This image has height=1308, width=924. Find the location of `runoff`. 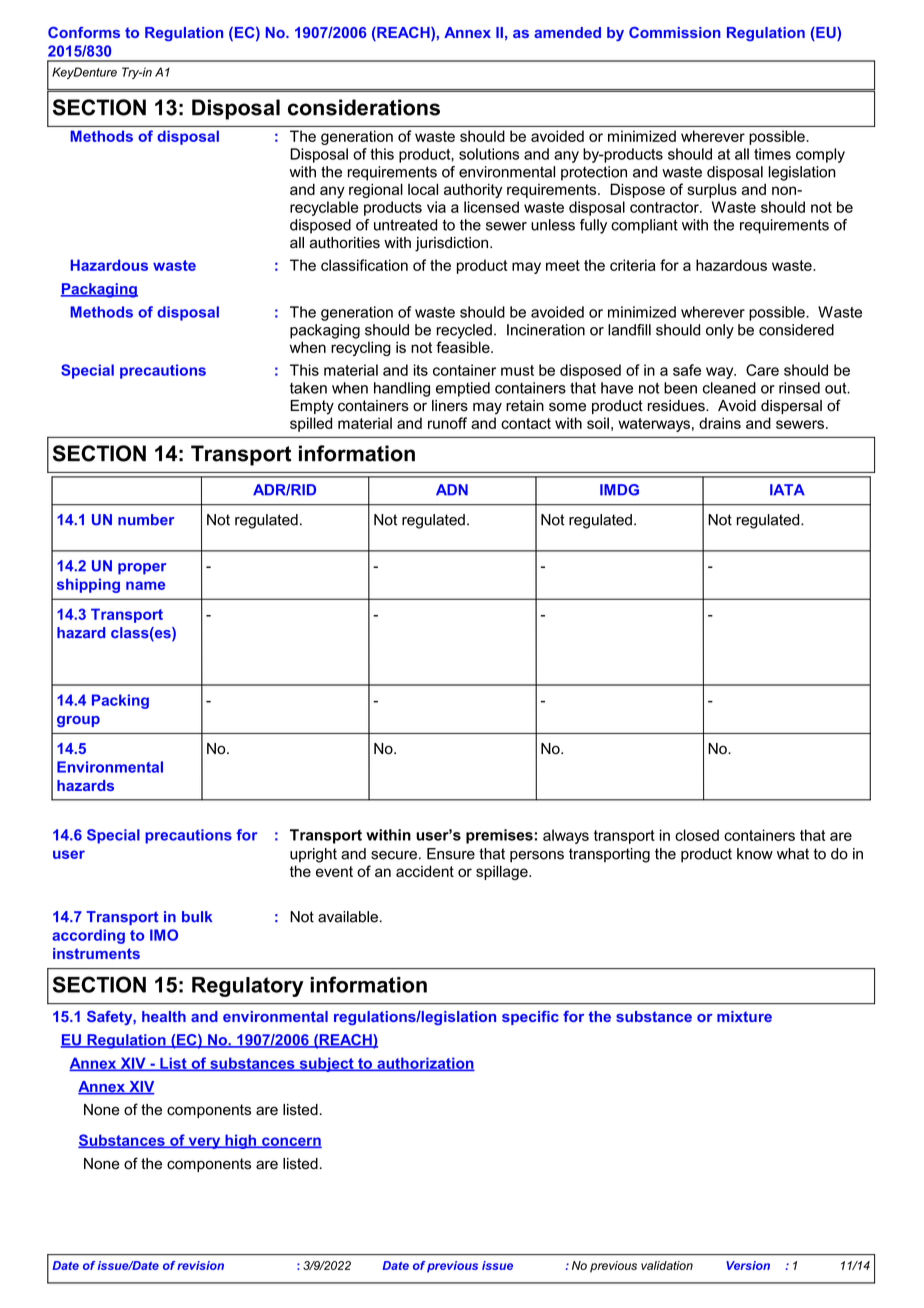

runoff is located at coordinates (447, 423).
